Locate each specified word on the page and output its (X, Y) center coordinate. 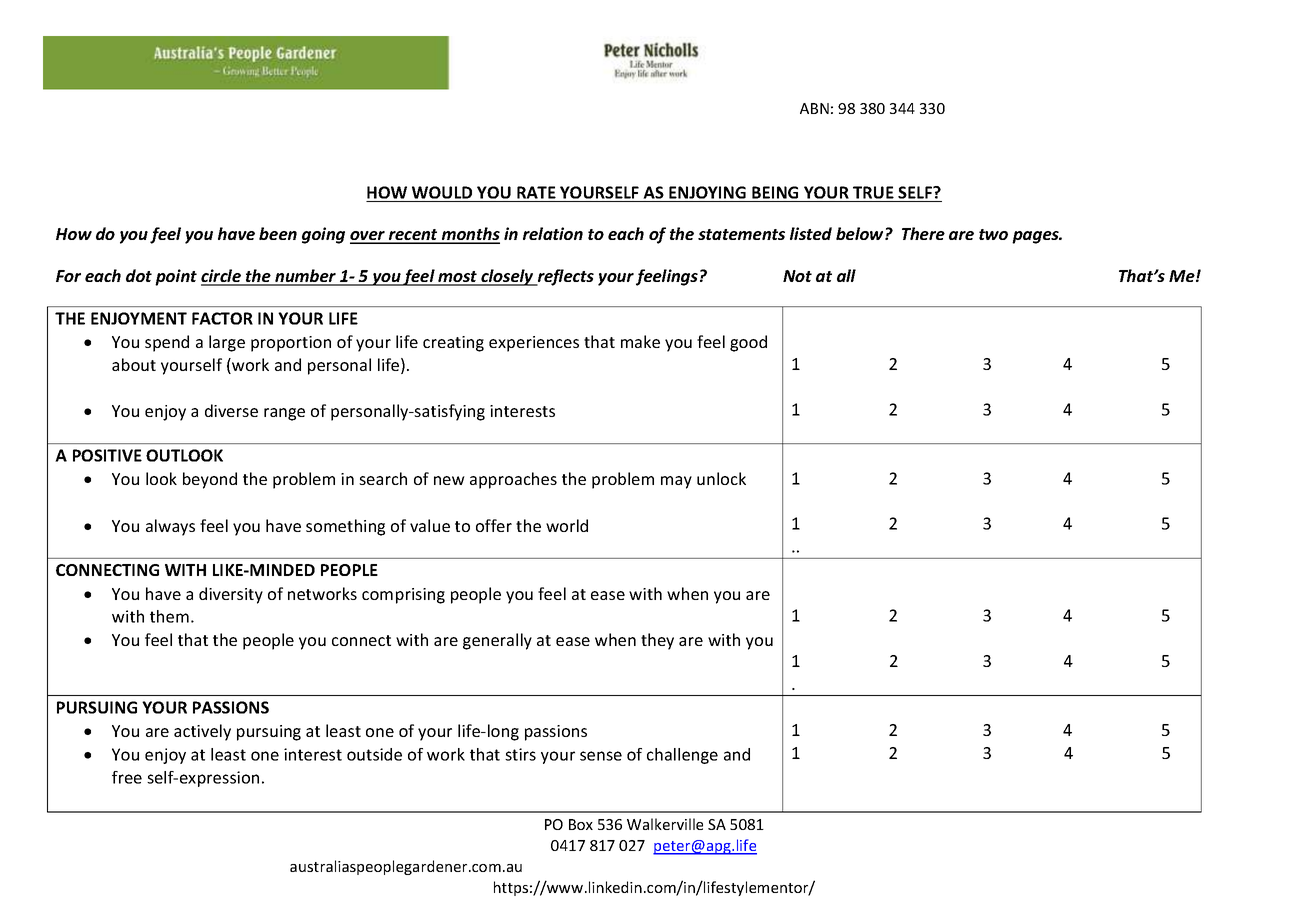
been (278, 233)
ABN (814, 108)
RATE (536, 192)
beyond (210, 480)
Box (581, 824)
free (127, 777)
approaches (513, 480)
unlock (721, 478)
